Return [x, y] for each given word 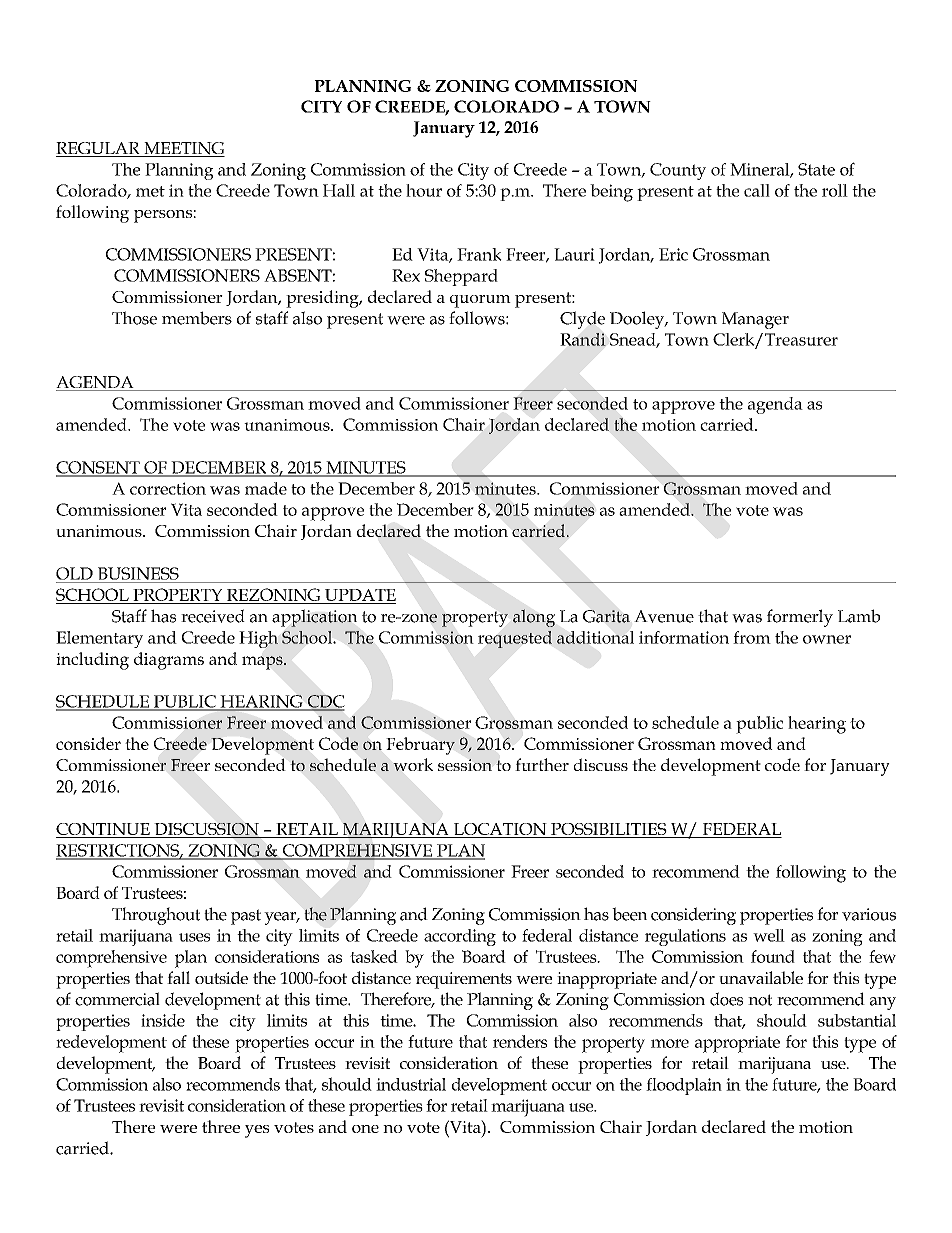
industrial [411, 1084]
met [150, 191]
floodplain [684, 1086]
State [816, 169]
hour [424, 190]
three [221, 1126]
